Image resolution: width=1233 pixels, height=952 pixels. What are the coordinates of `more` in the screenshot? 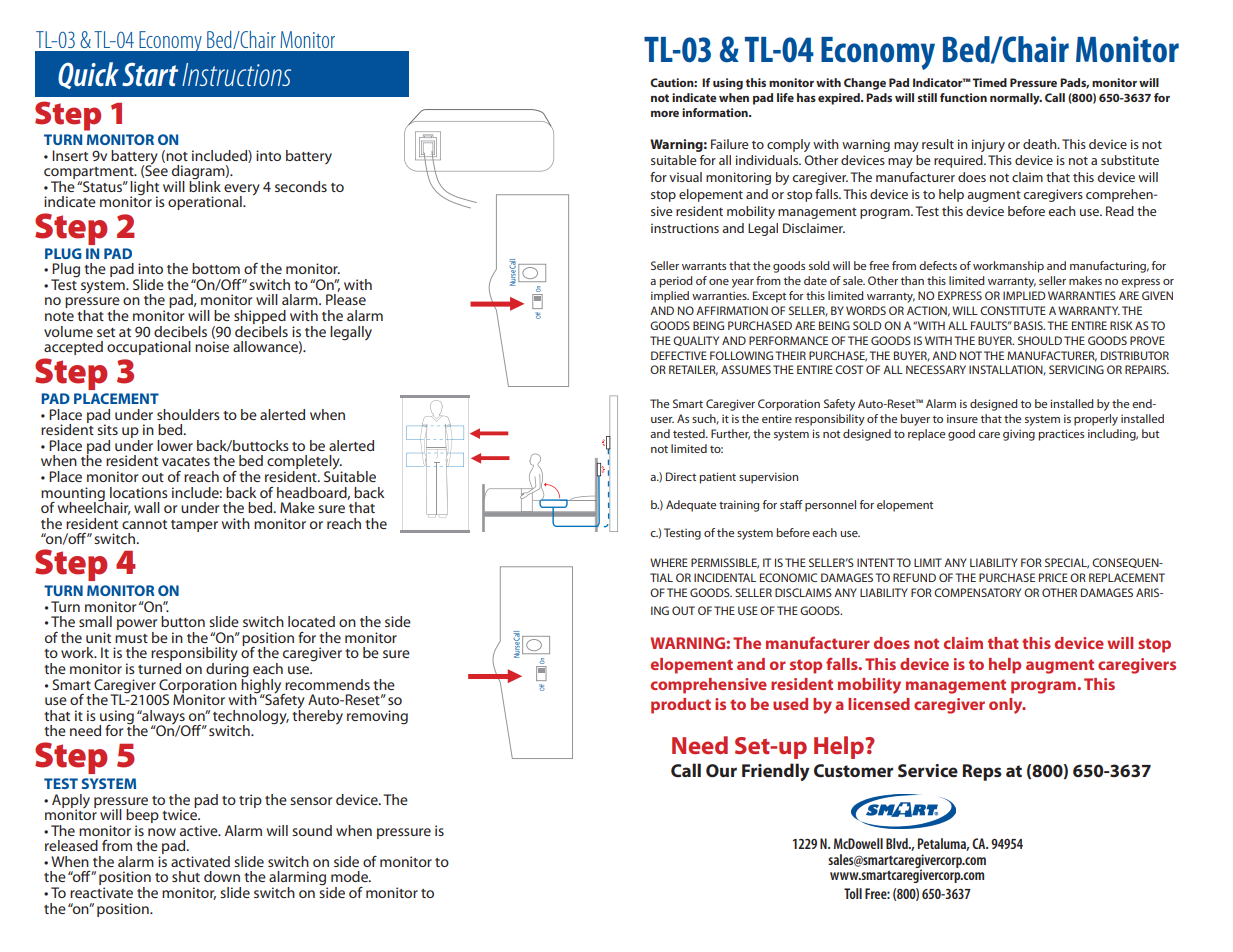 It's located at (665, 114).
